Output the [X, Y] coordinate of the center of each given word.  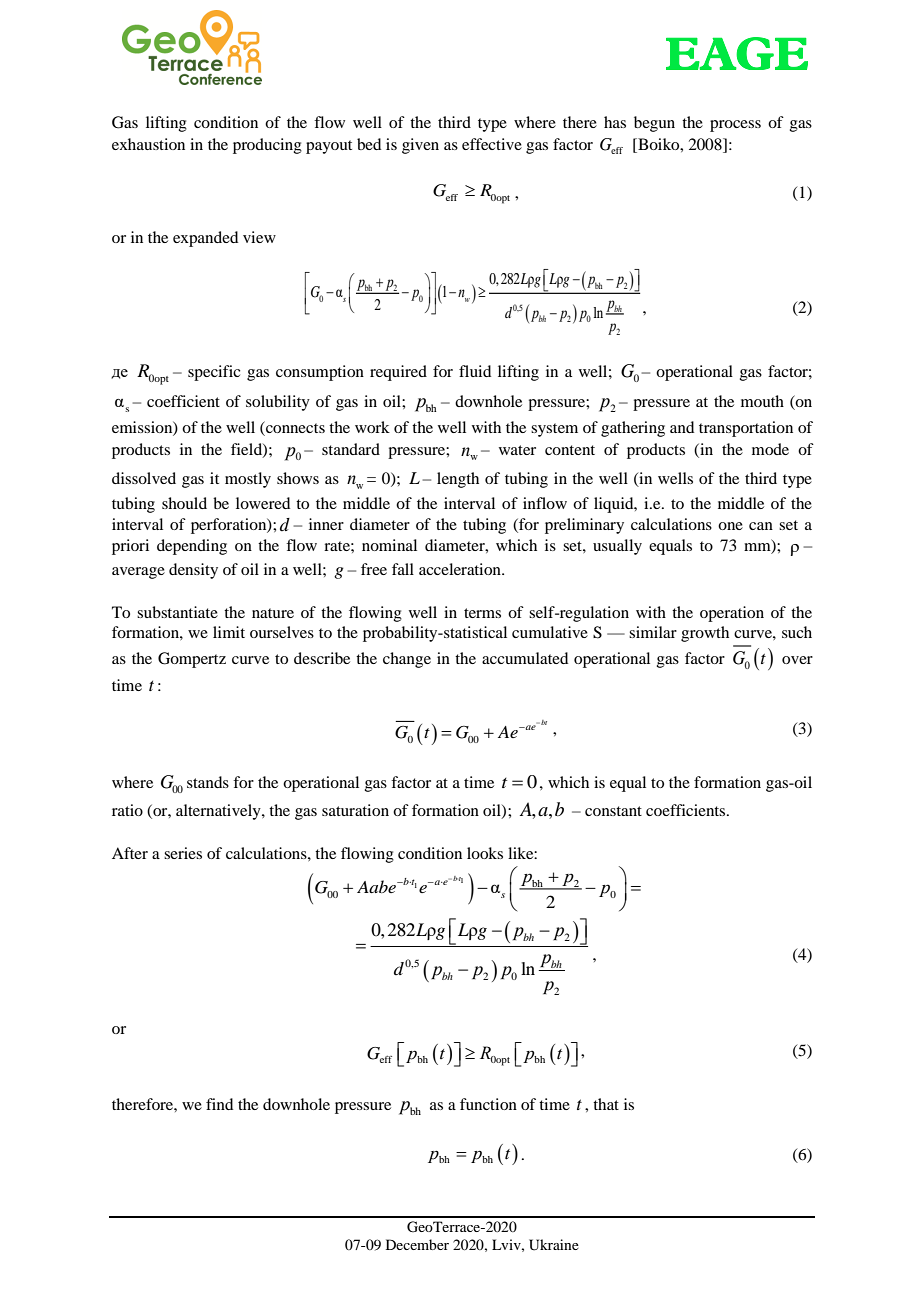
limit [229, 632]
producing [267, 146]
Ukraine [554, 1245]
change [407, 660]
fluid [475, 371]
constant [613, 811]
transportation [746, 429]
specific [214, 373]
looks [485, 853]
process [735, 126]
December [417, 1244]
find [219, 1104]
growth [705, 634]
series [183, 853]
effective [492, 144]
